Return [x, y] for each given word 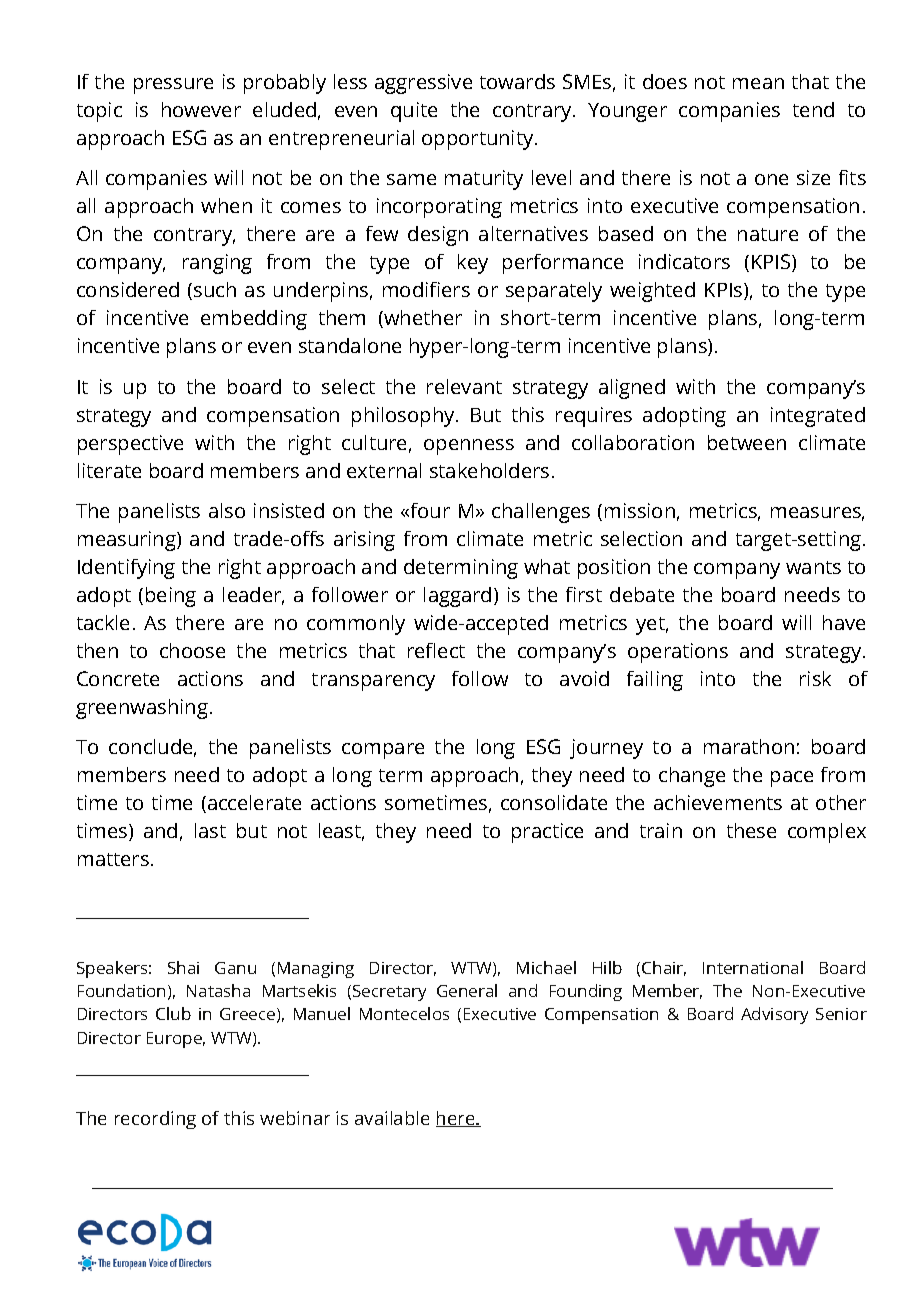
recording [155, 1120]
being [171, 597]
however [201, 109]
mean [758, 83]
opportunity [477, 140]
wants [813, 567]
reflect [436, 650]
